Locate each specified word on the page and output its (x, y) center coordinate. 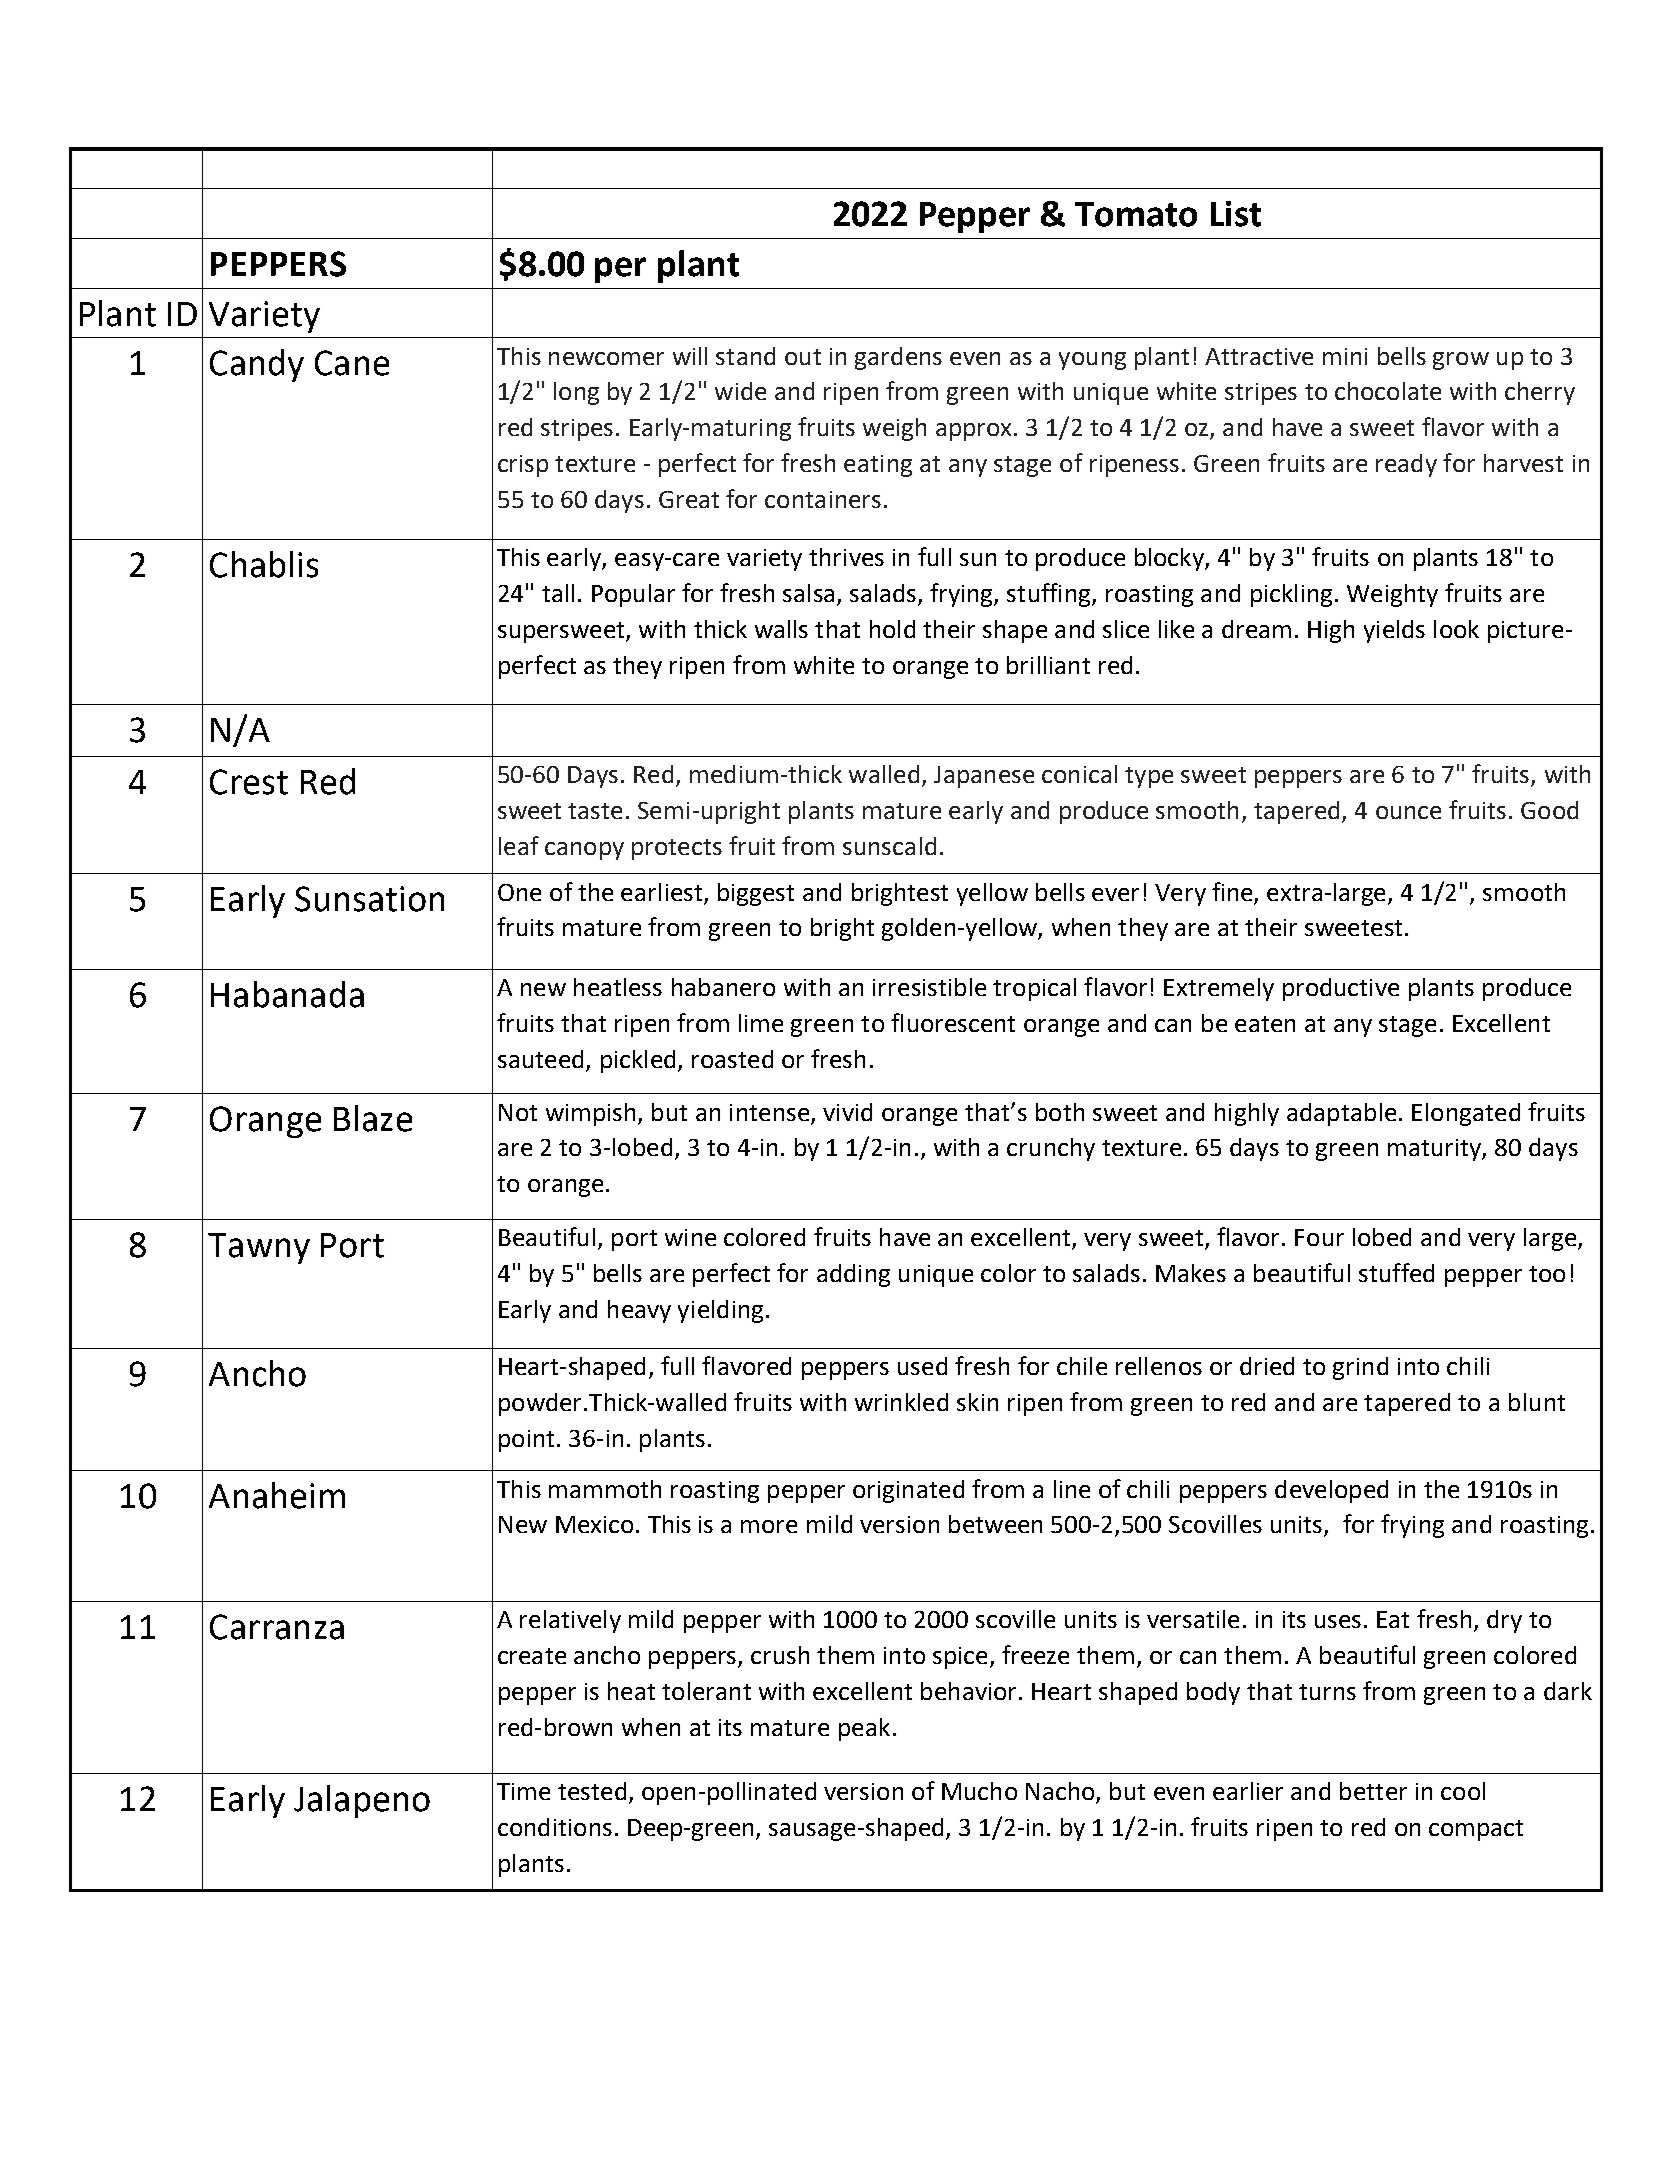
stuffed (1396, 1272)
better (1373, 1791)
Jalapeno (362, 1801)
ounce (1408, 812)
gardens (898, 358)
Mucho (979, 1791)
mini (1345, 356)
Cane (352, 363)
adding (853, 1275)
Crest (249, 782)
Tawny (259, 1248)
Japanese (984, 777)
